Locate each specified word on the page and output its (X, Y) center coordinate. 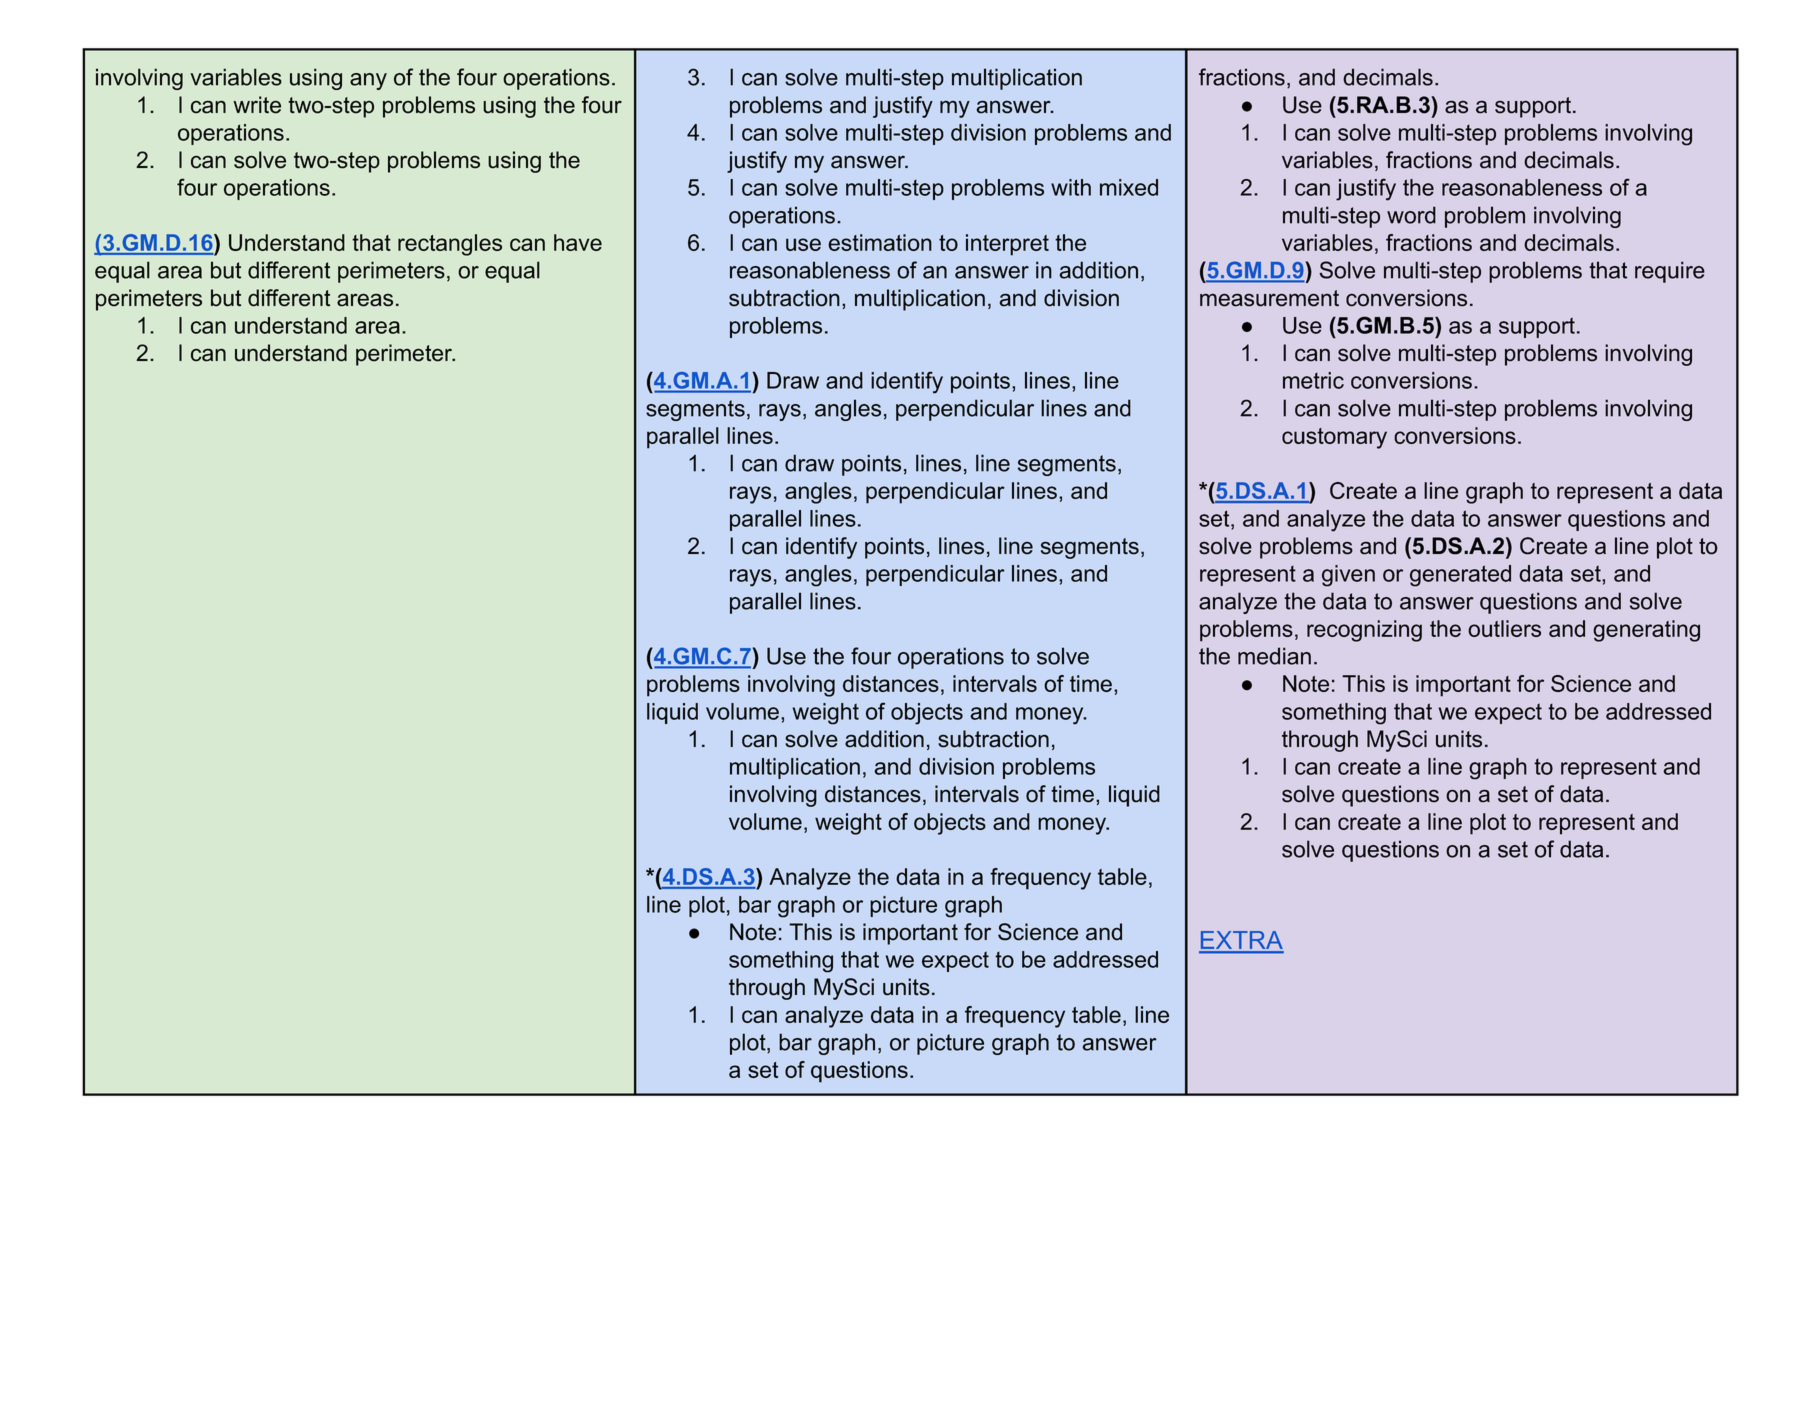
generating (1646, 631)
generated (1460, 576)
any (368, 81)
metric (1313, 380)
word (1411, 215)
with (1071, 187)
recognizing (1364, 631)
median (1274, 656)
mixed (1129, 187)
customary (1334, 438)
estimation (880, 242)
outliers (1504, 628)
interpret (1007, 245)
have (578, 242)
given (1348, 576)
